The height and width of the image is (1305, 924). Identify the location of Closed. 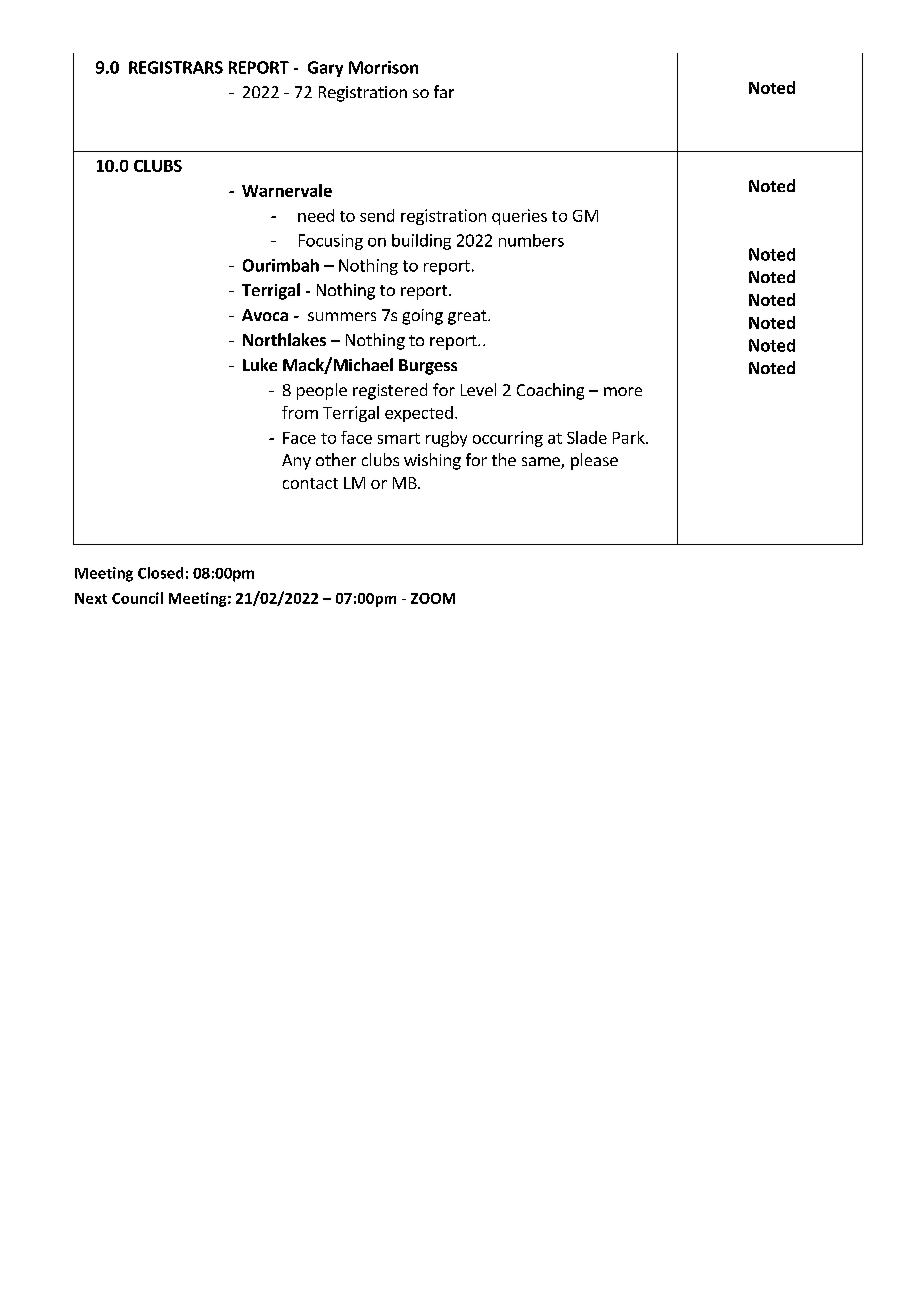
(160, 573).
